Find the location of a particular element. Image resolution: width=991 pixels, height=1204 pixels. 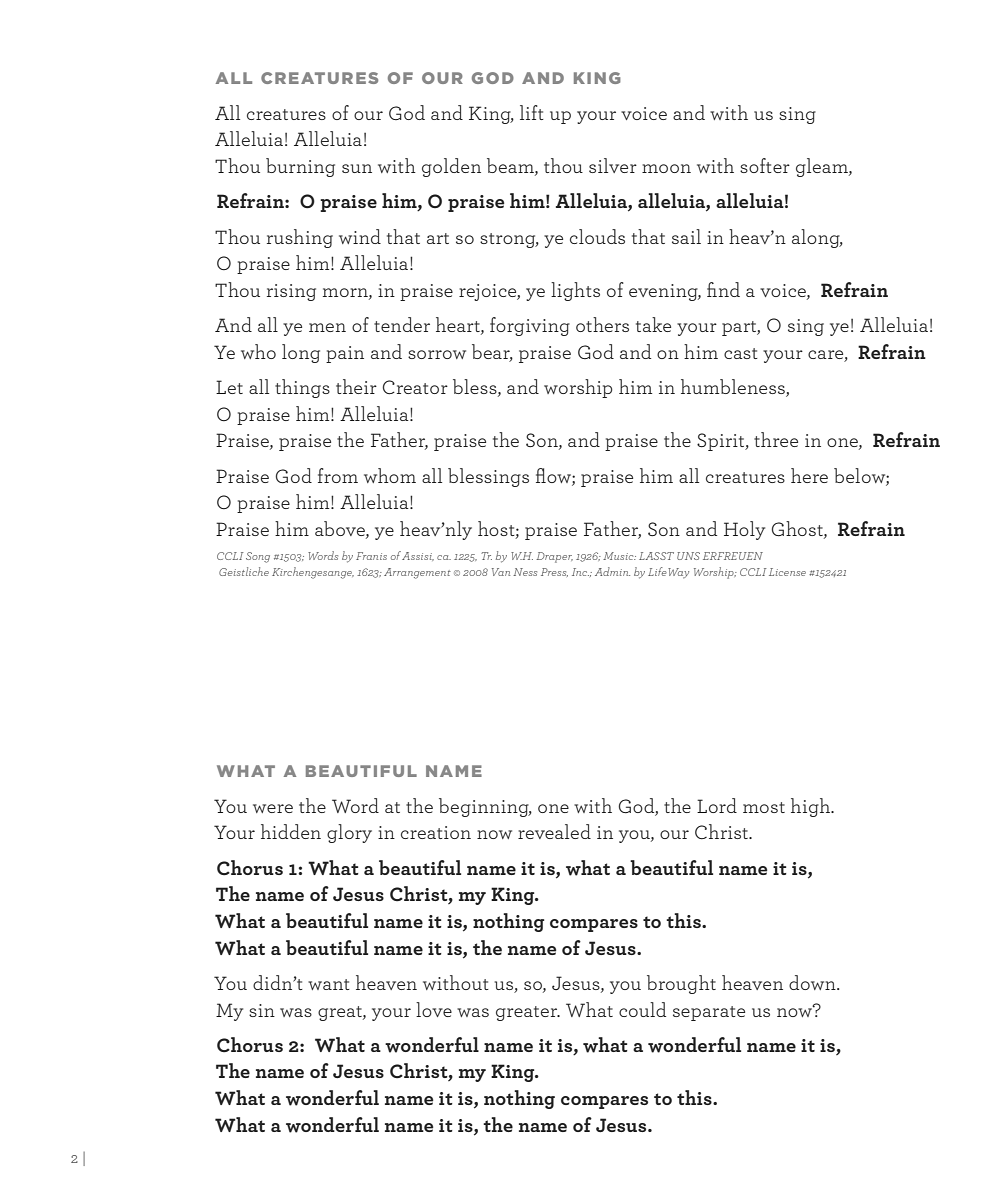

Van is located at coordinates (501, 572).
